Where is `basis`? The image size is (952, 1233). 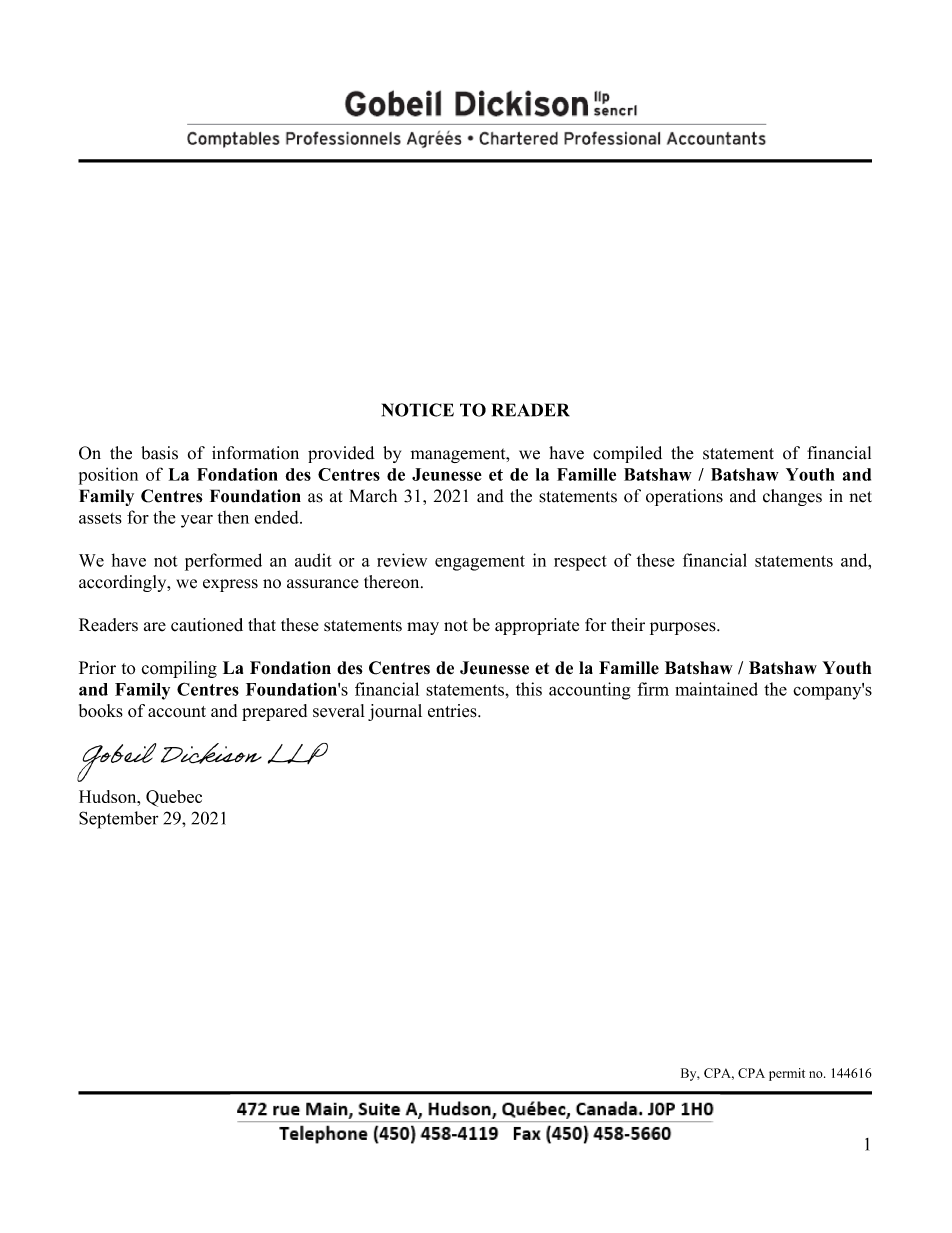 basis is located at coordinates (159, 453).
